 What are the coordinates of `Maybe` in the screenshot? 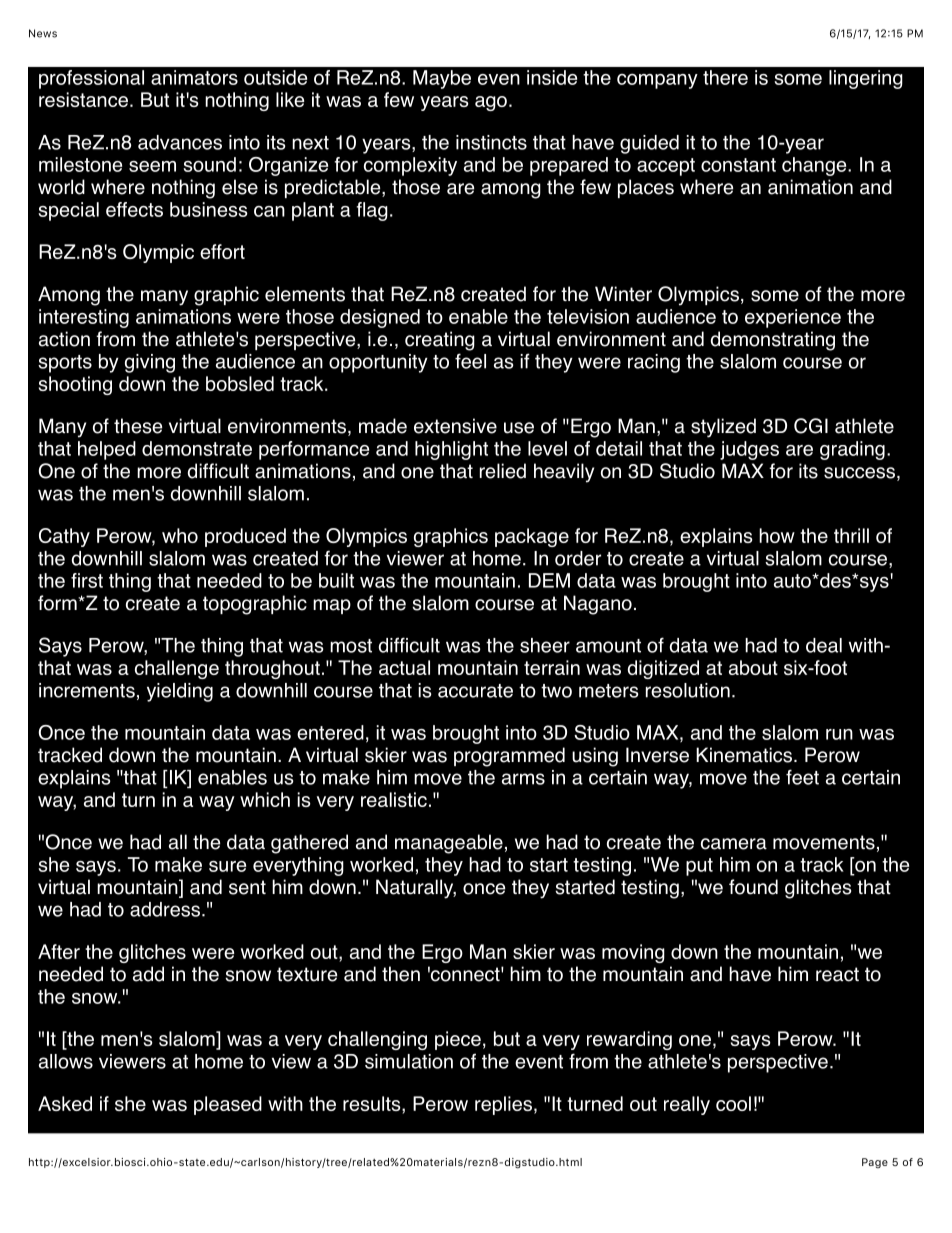 It's located at (442, 79).
